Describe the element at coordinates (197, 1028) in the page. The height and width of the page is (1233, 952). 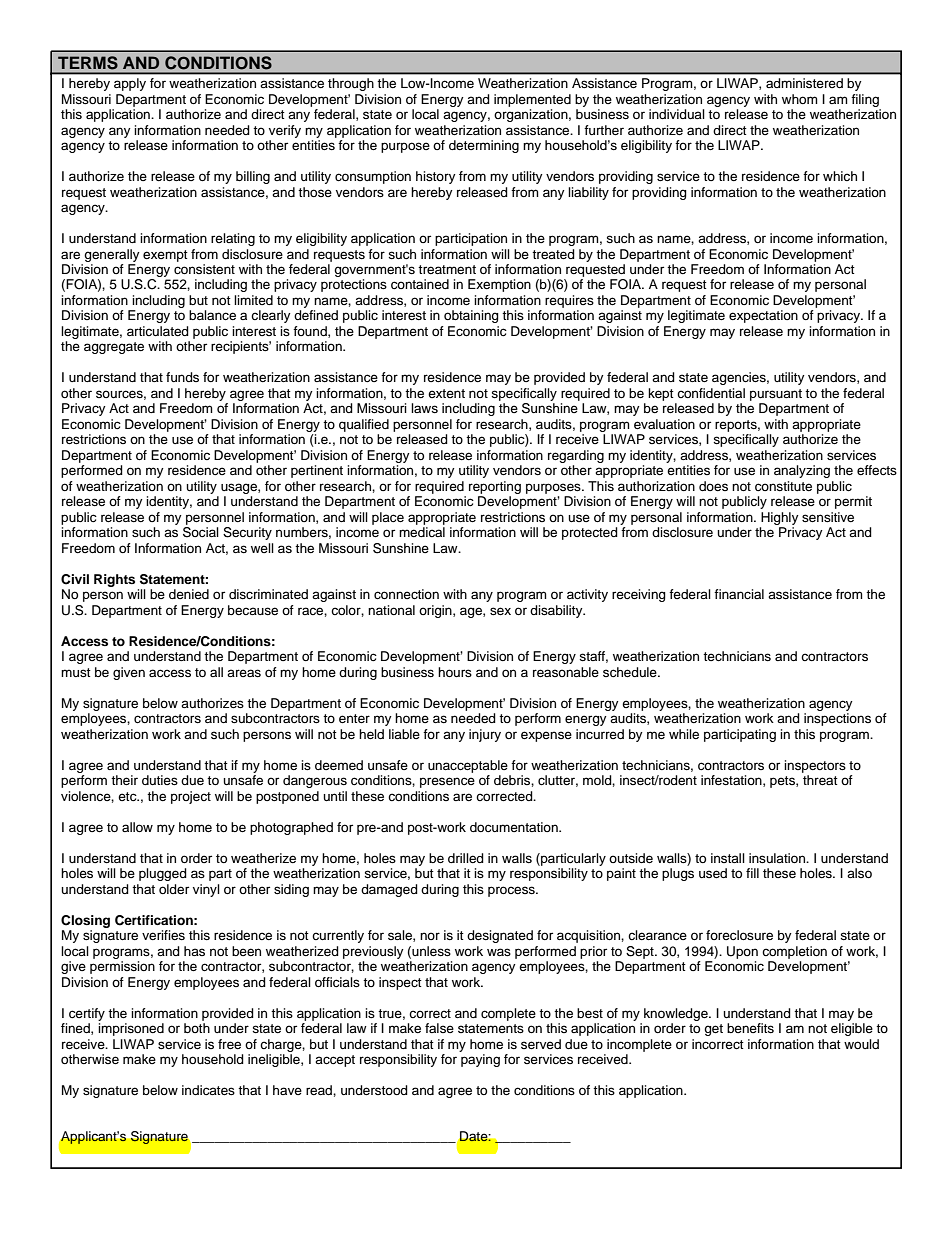
I see `both` at that location.
